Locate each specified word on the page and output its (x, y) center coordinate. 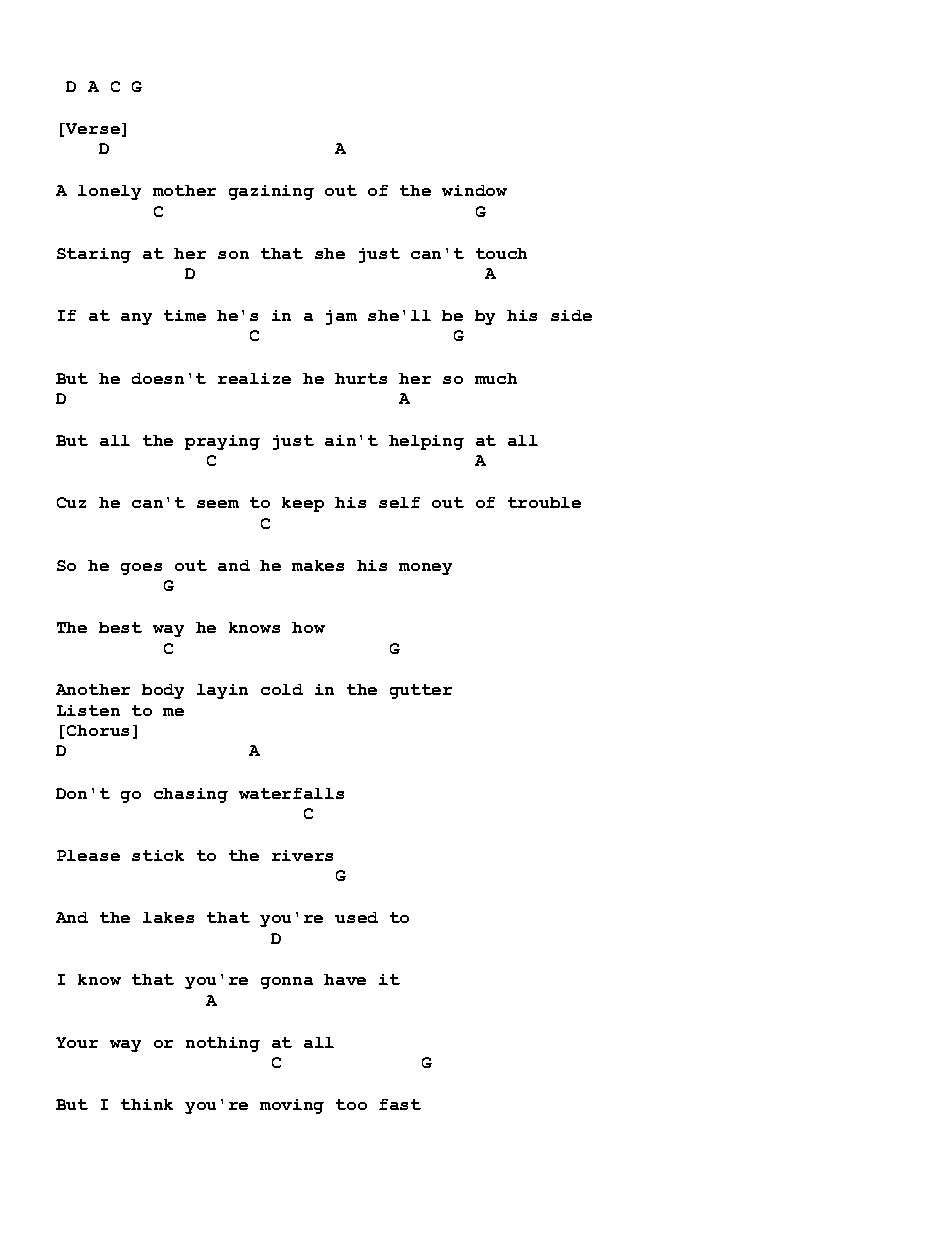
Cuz (71, 502)
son (233, 255)
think (147, 1104)
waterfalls (291, 793)
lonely (109, 192)
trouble (544, 502)
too (351, 1104)
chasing (191, 795)
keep (303, 504)
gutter (421, 691)
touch (501, 253)
